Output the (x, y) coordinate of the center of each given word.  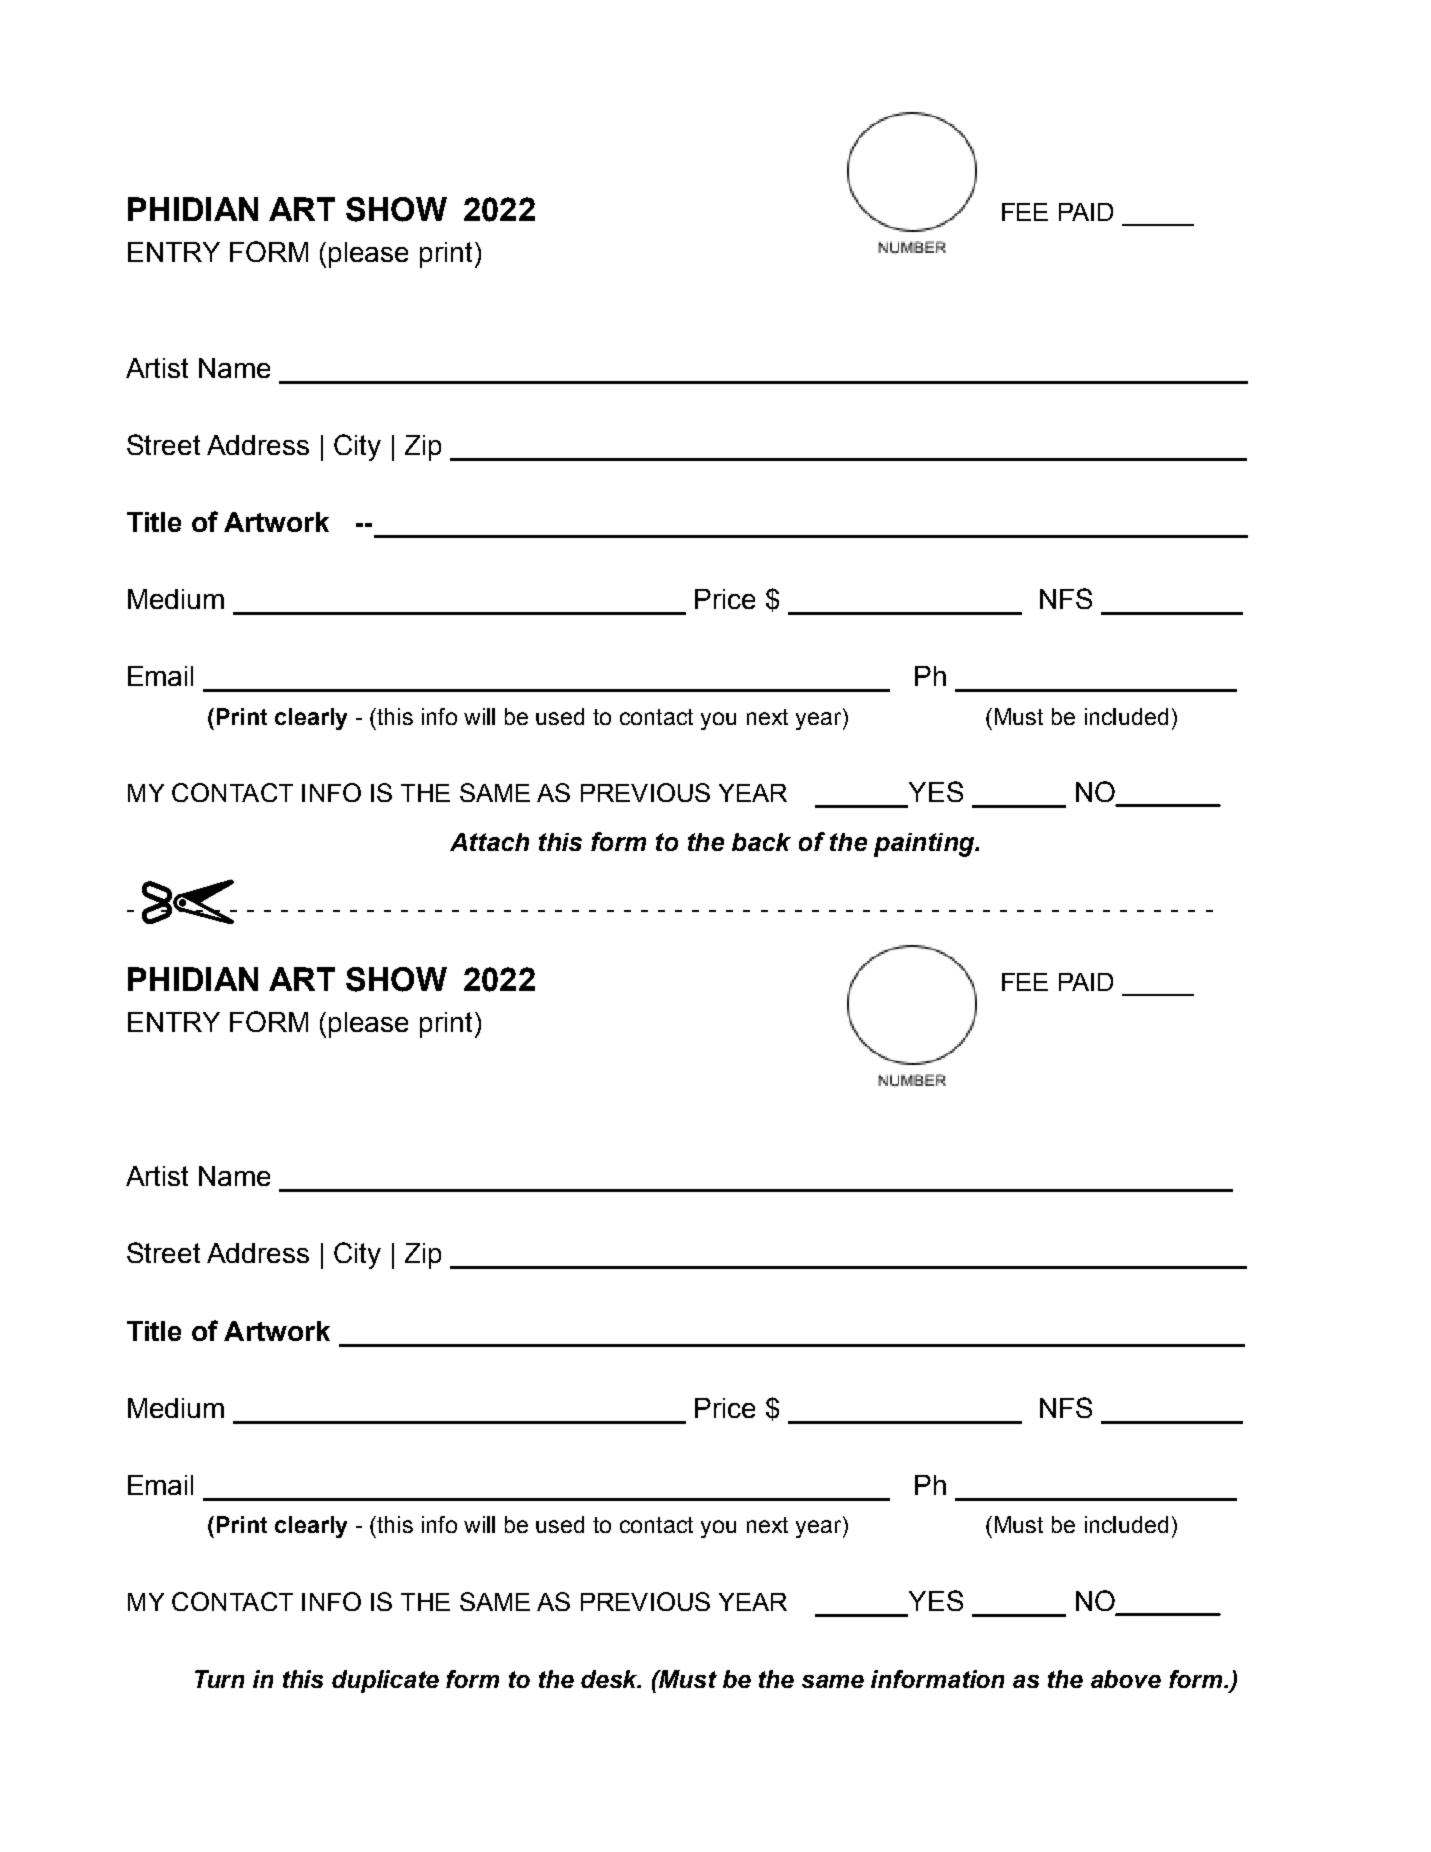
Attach (489, 842)
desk (611, 1679)
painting (925, 845)
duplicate (385, 1681)
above (1126, 1679)
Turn (219, 1679)
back (761, 842)
